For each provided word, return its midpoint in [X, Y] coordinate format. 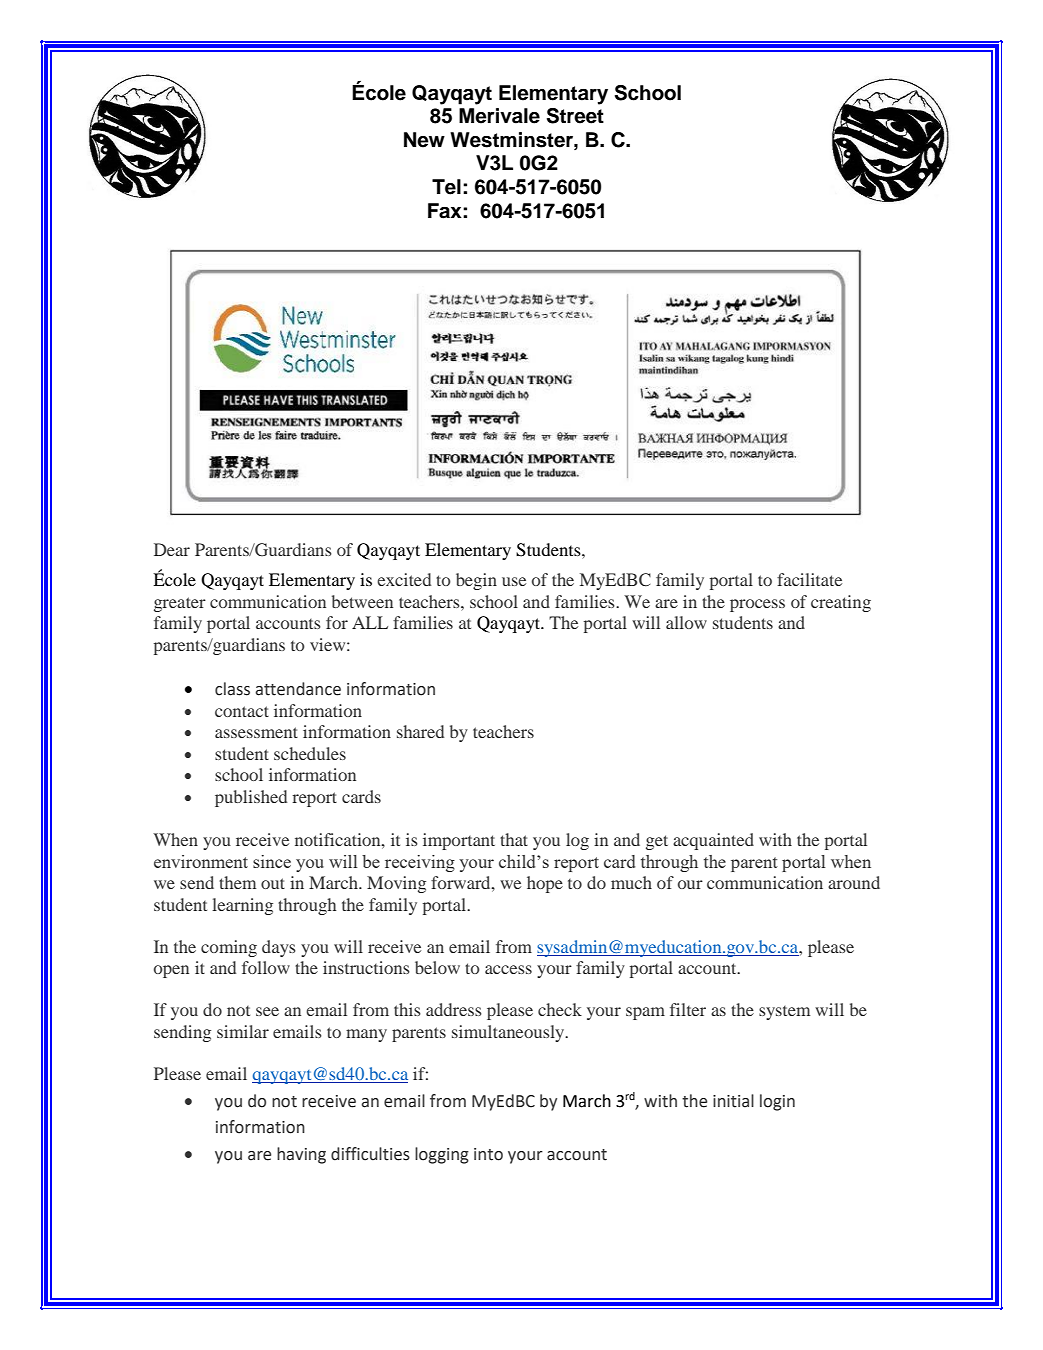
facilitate [809, 579]
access [508, 969]
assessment [256, 732]
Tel [446, 187]
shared [420, 731]
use [514, 581]
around [854, 882]
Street [575, 116]
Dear [172, 549]
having [301, 1155]
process [757, 605]
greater [180, 604]
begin [476, 581]
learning [242, 906]
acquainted [713, 841]
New [424, 140]
